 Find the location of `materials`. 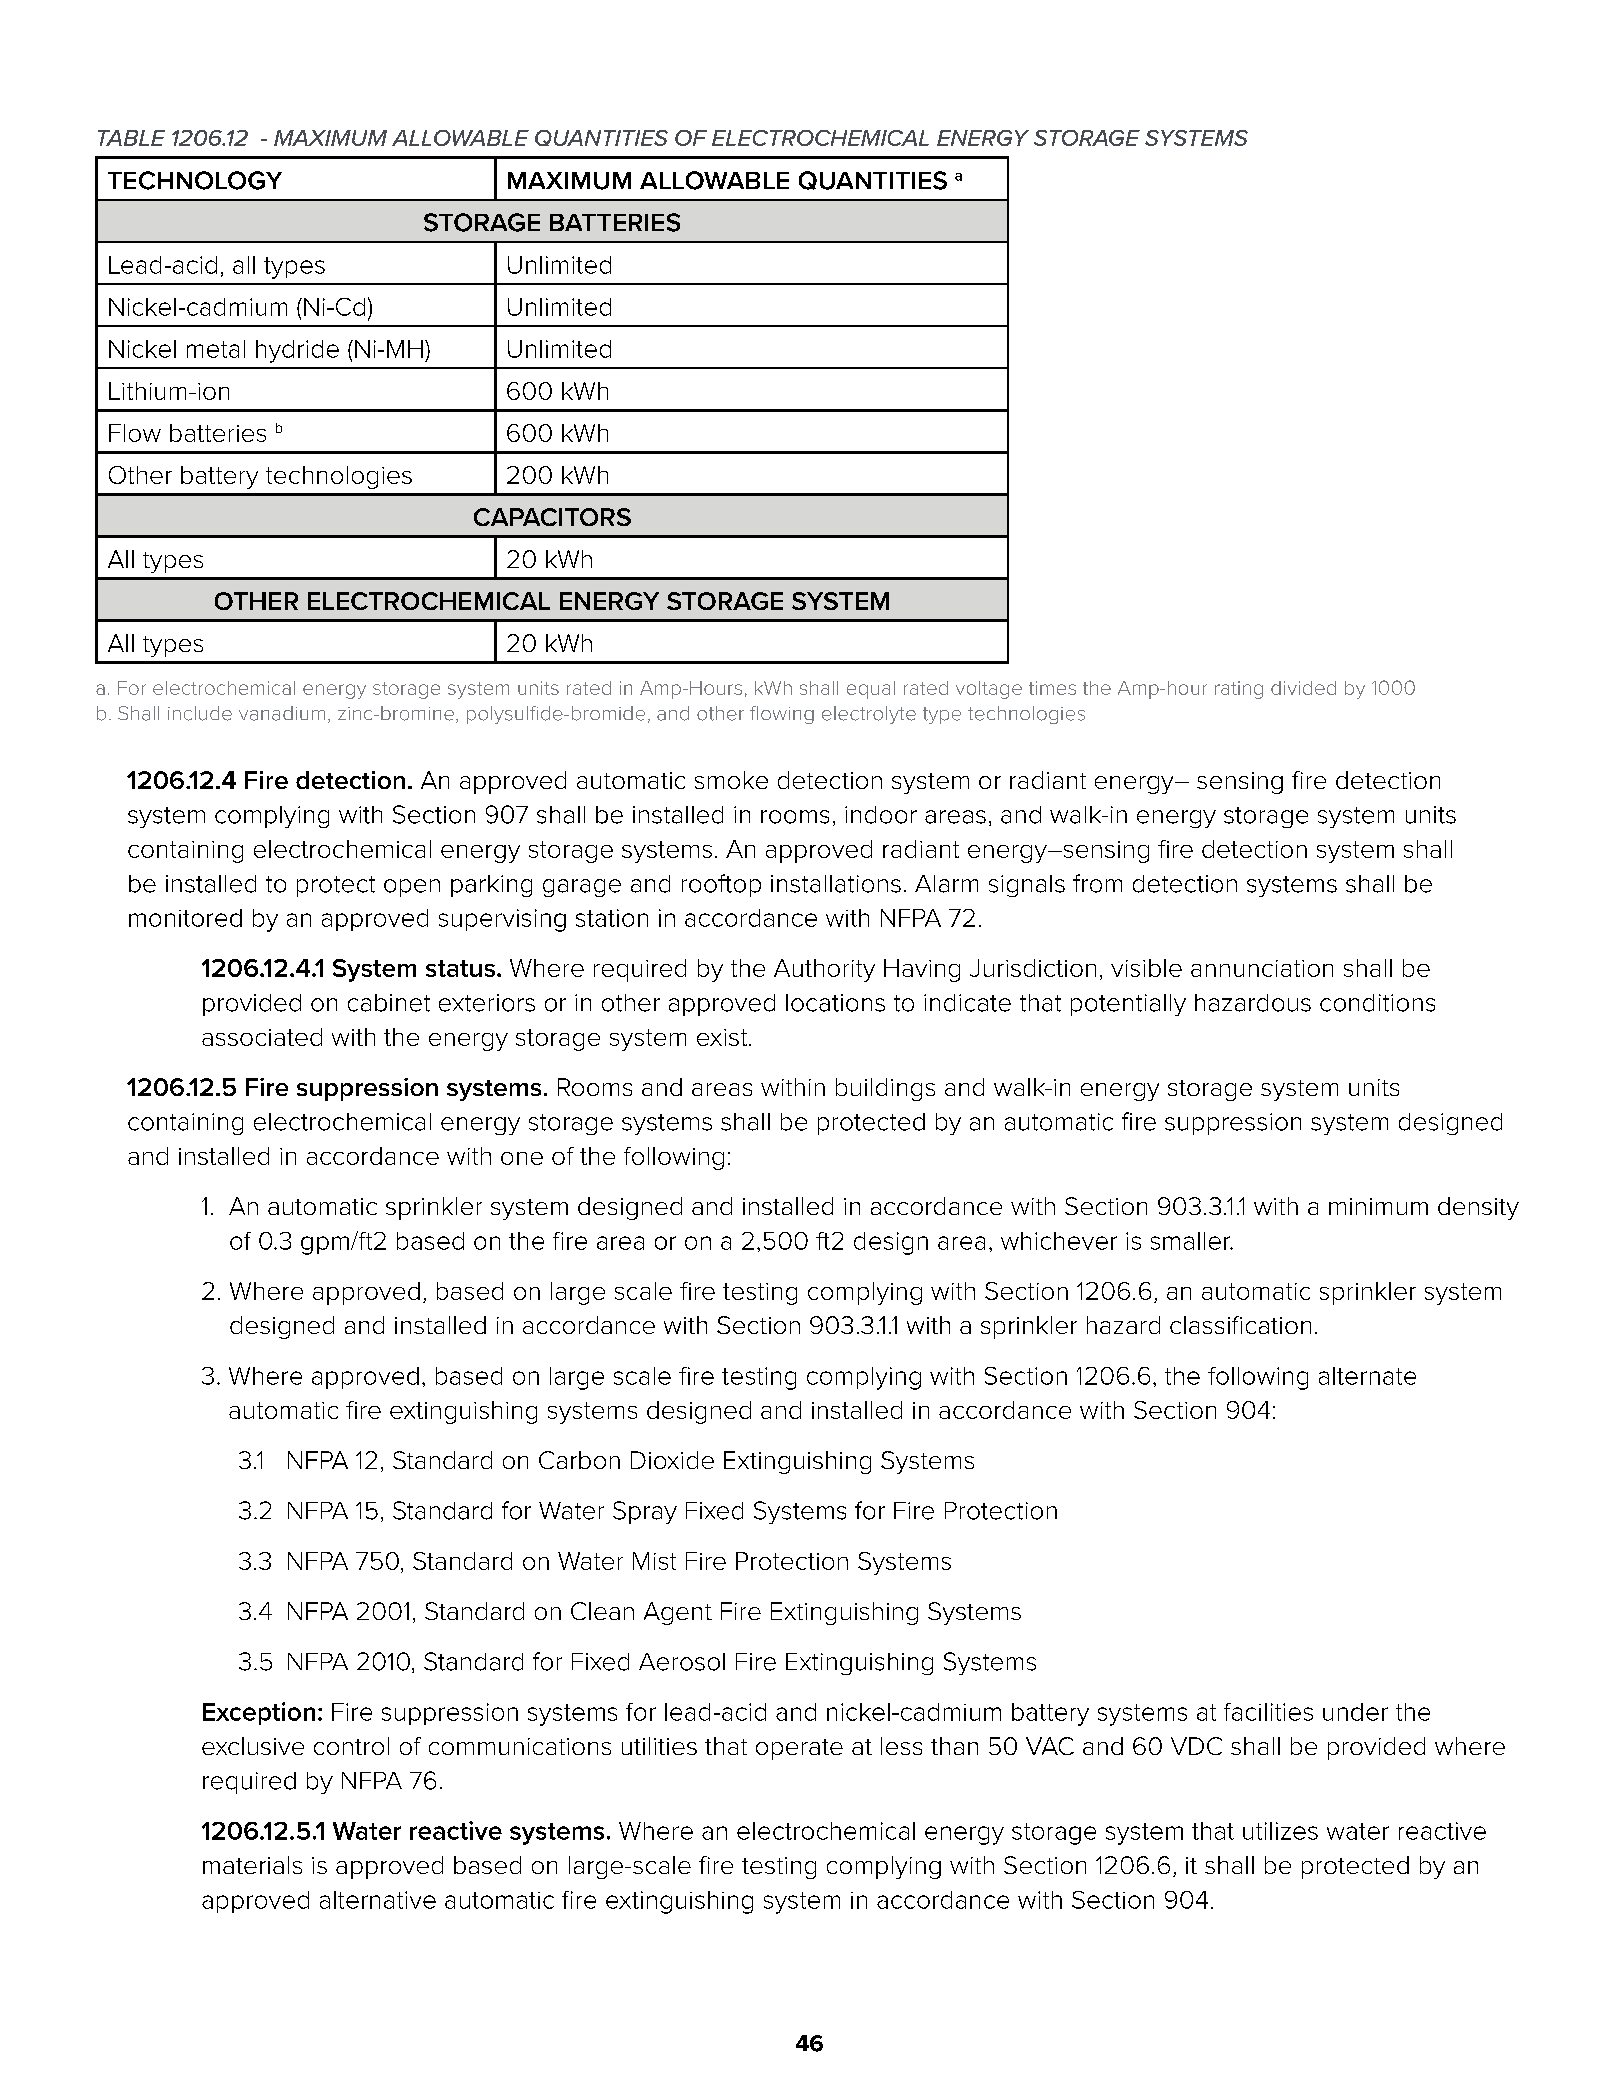

materials is located at coordinates (252, 1865).
